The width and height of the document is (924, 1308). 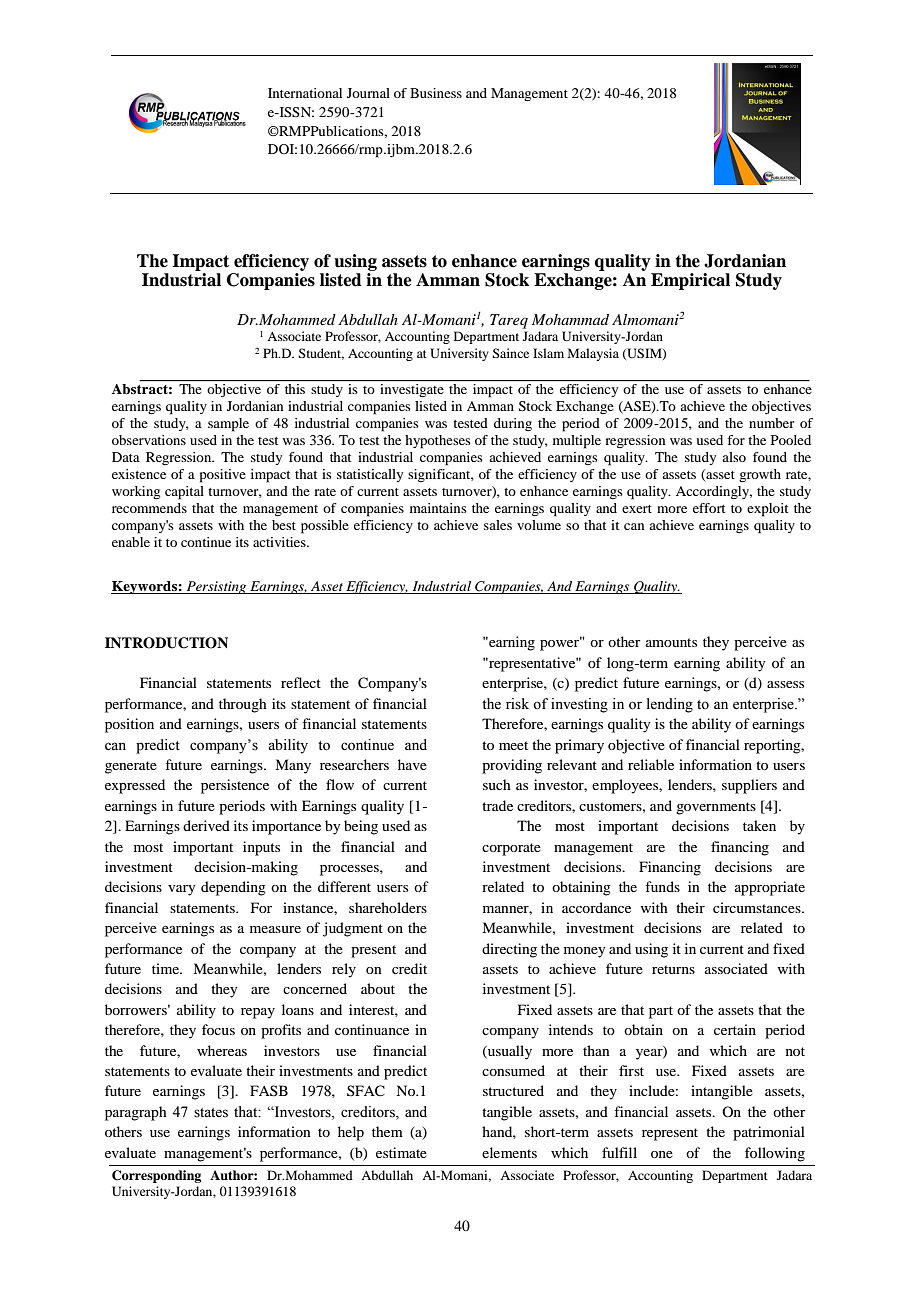 I want to click on this, so click(x=295, y=387).
